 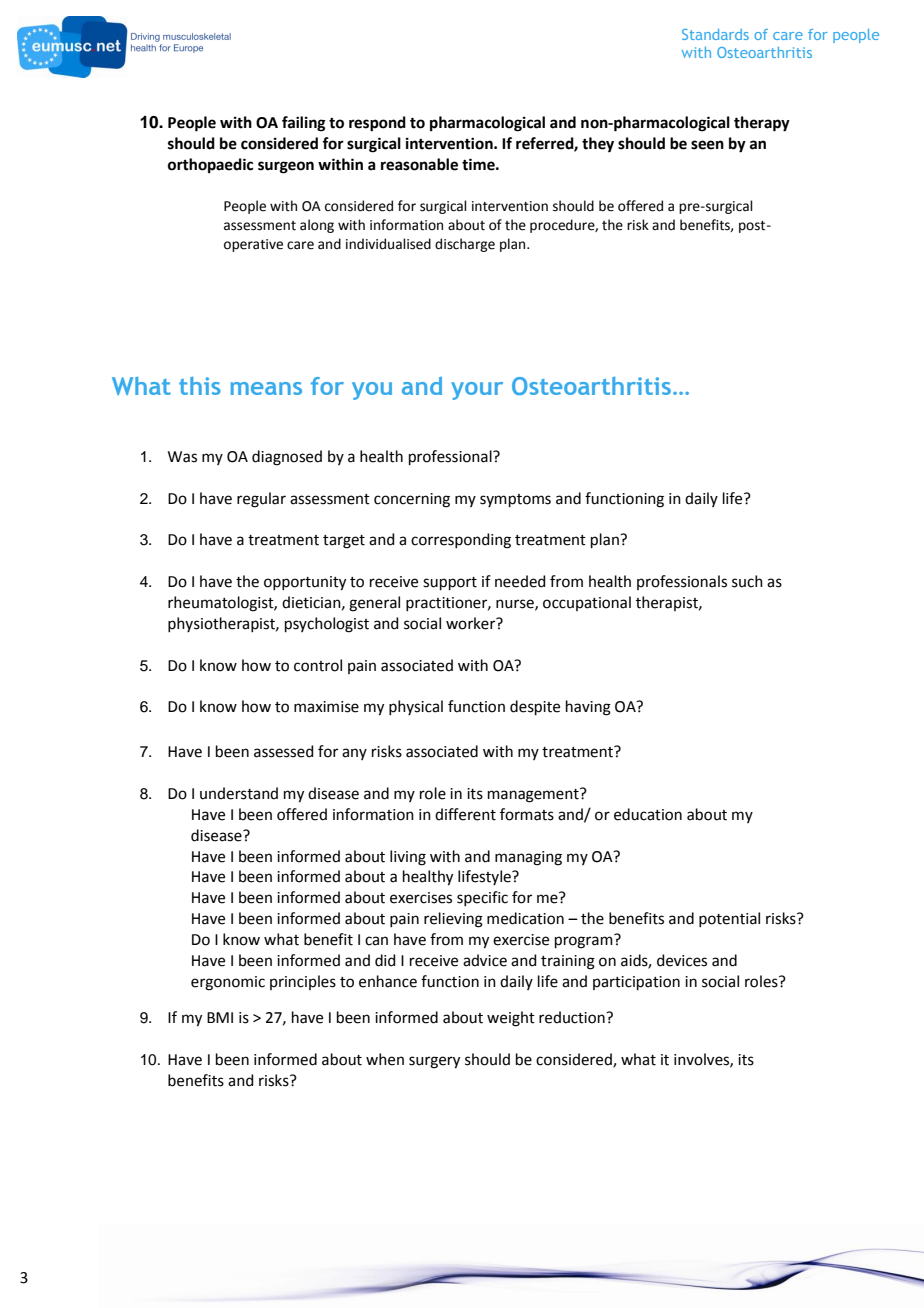 What do you see at coordinates (416, 707) in the screenshot?
I see `physical` at bounding box center [416, 707].
